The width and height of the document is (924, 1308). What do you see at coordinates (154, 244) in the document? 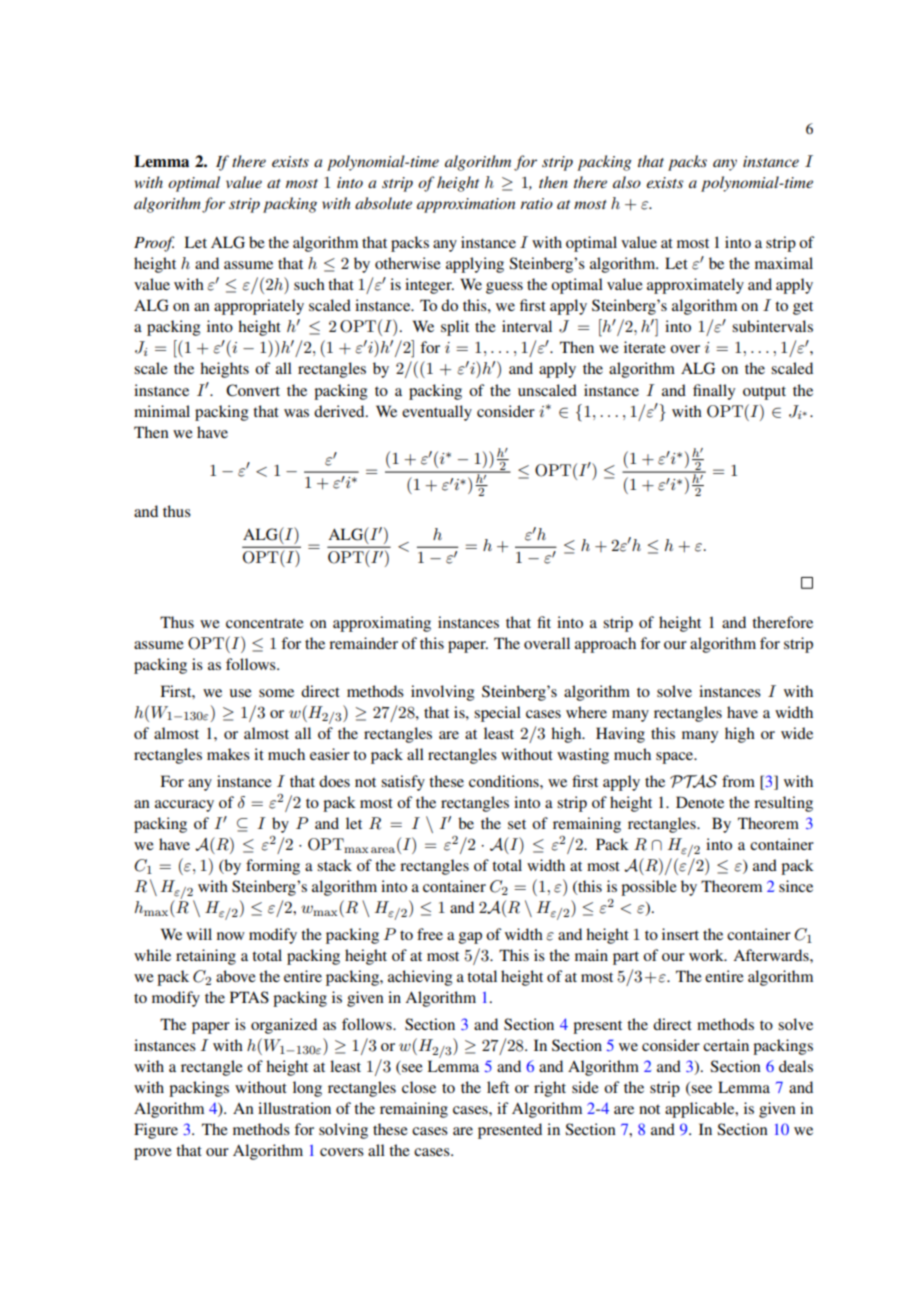
I see `Proof` at bounding box center [154, 244].
